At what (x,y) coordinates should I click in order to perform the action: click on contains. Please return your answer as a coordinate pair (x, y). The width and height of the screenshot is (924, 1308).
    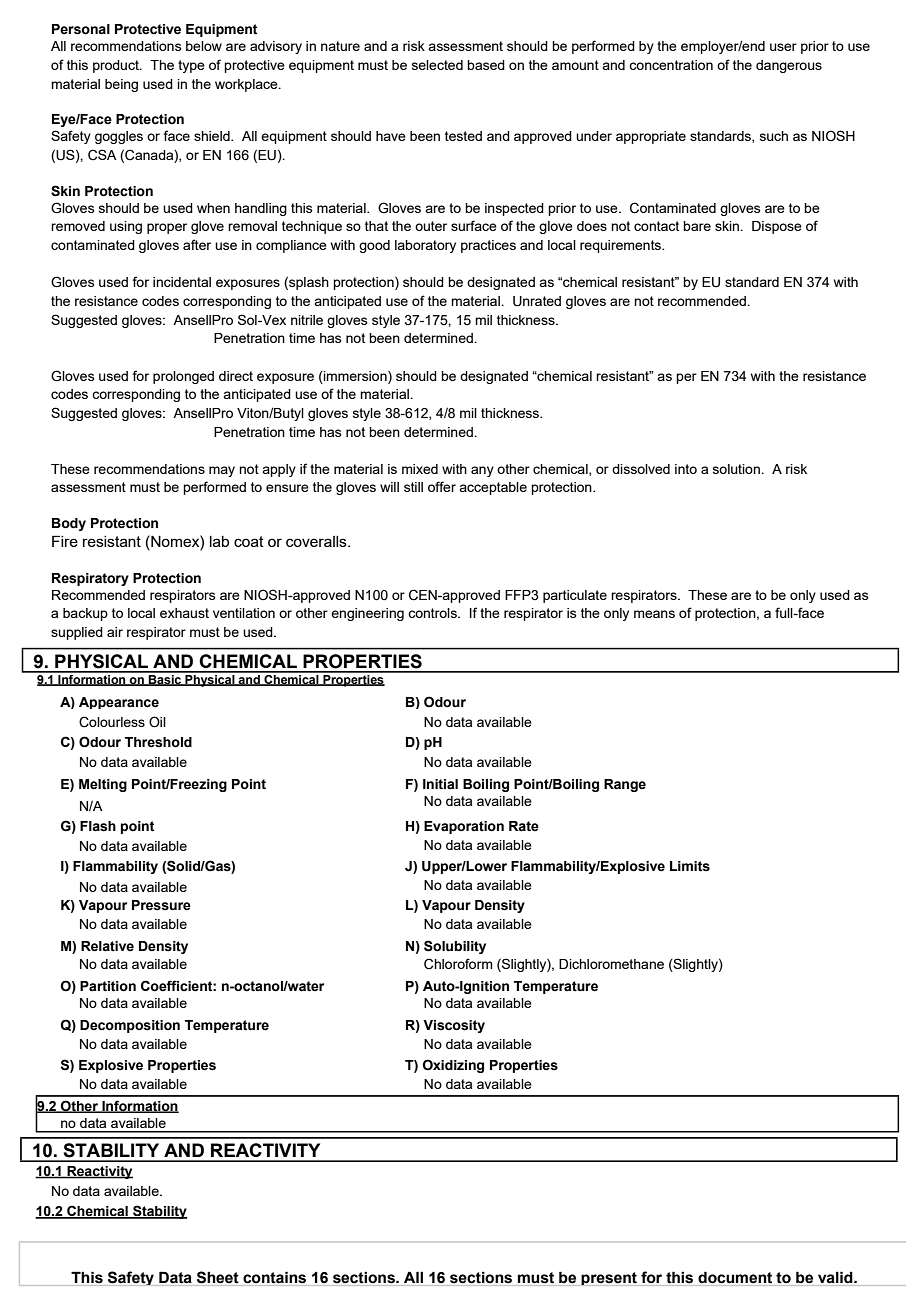
    Looking at the image, I should click on (275, 1278).
